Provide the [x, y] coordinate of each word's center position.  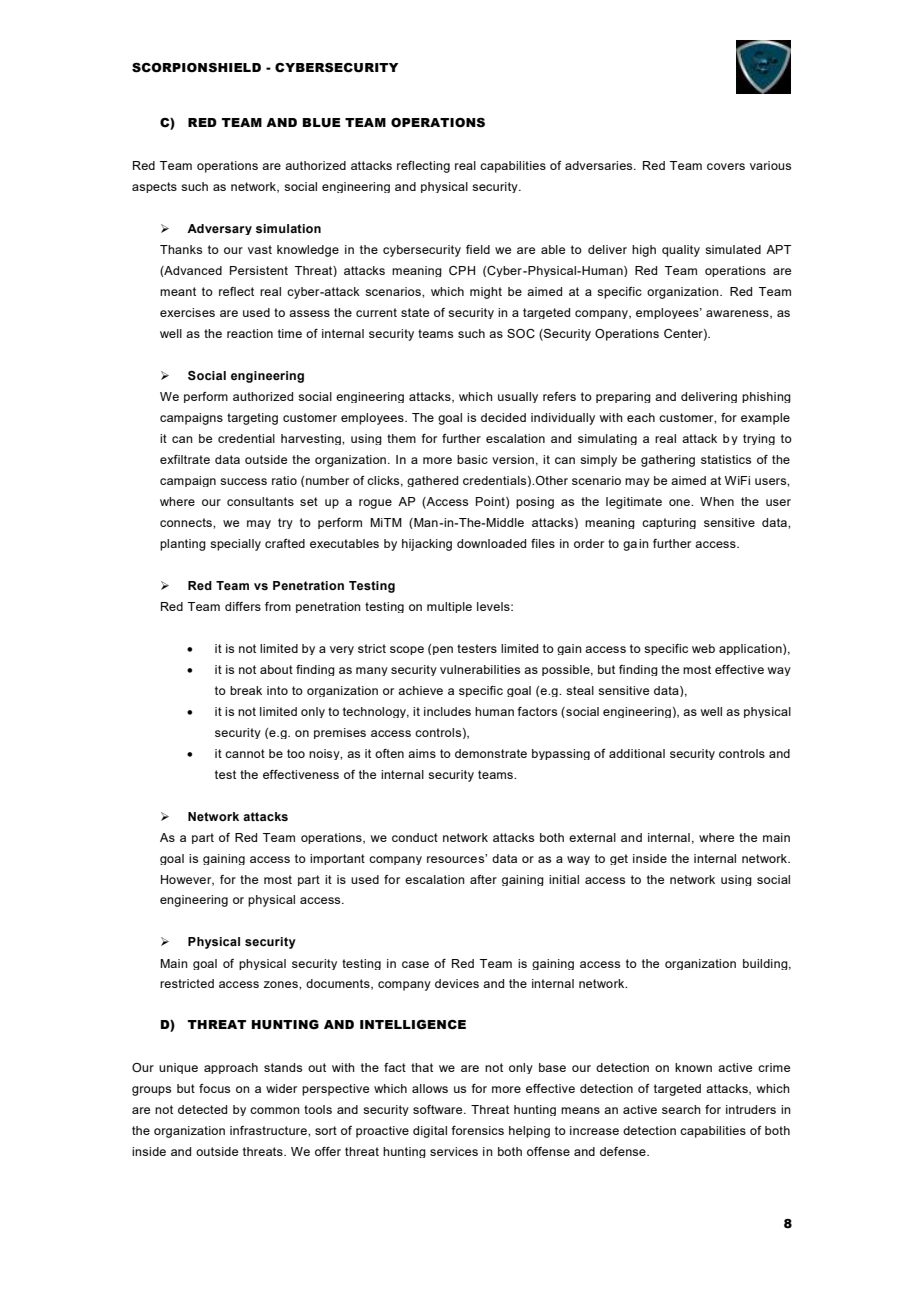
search [681, 1109]
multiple [449, 607]
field [478, 249]
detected [202, 1109]
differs [243, 606]
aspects [154, 187]
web [703, 648]
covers [726, 166]
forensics [477, 1130]
